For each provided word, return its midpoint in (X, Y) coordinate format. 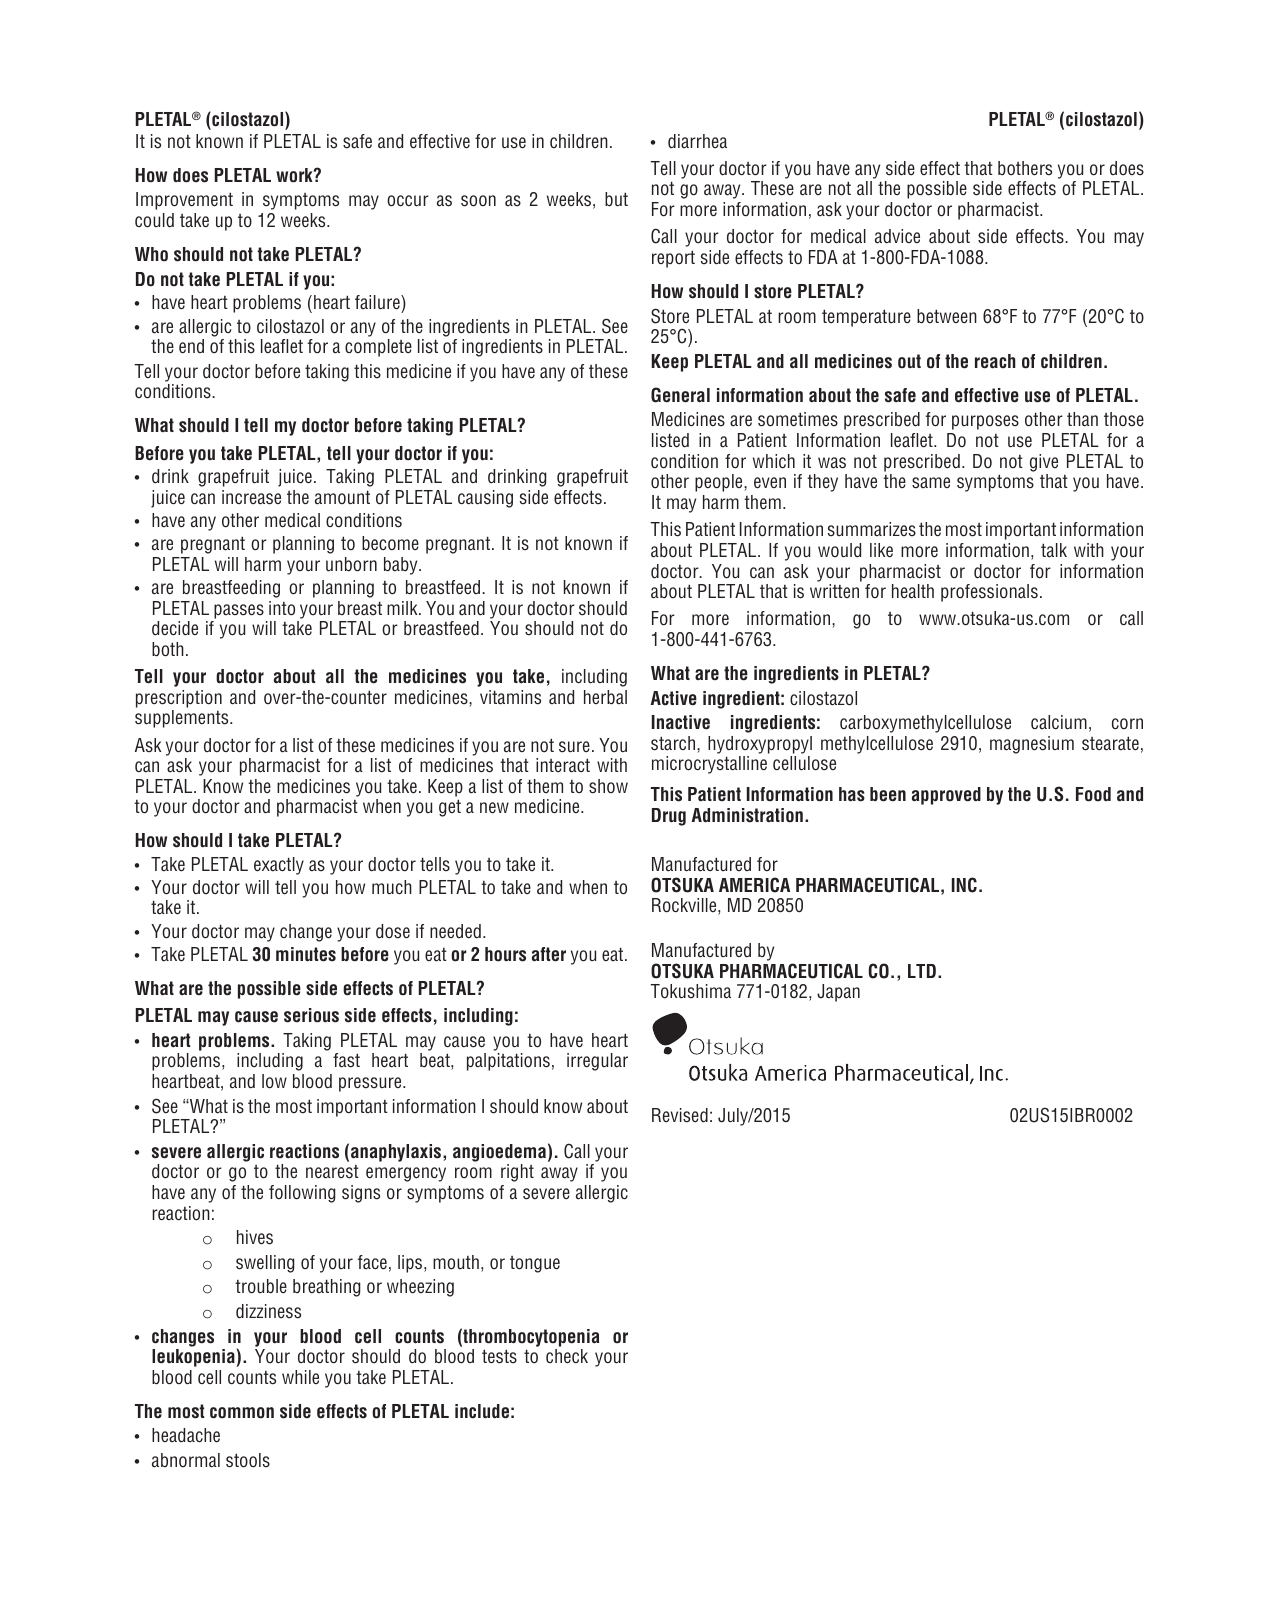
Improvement (184, 201)
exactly (279, 866)
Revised (680, 1115)
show (608, 786)
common (242, 1413)
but (616, 199)
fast (346, 1060)
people (720, 483)
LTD (922, 971)
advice (897, 236)
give (1044, 463)
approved (946, 796)
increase (251, 497)
